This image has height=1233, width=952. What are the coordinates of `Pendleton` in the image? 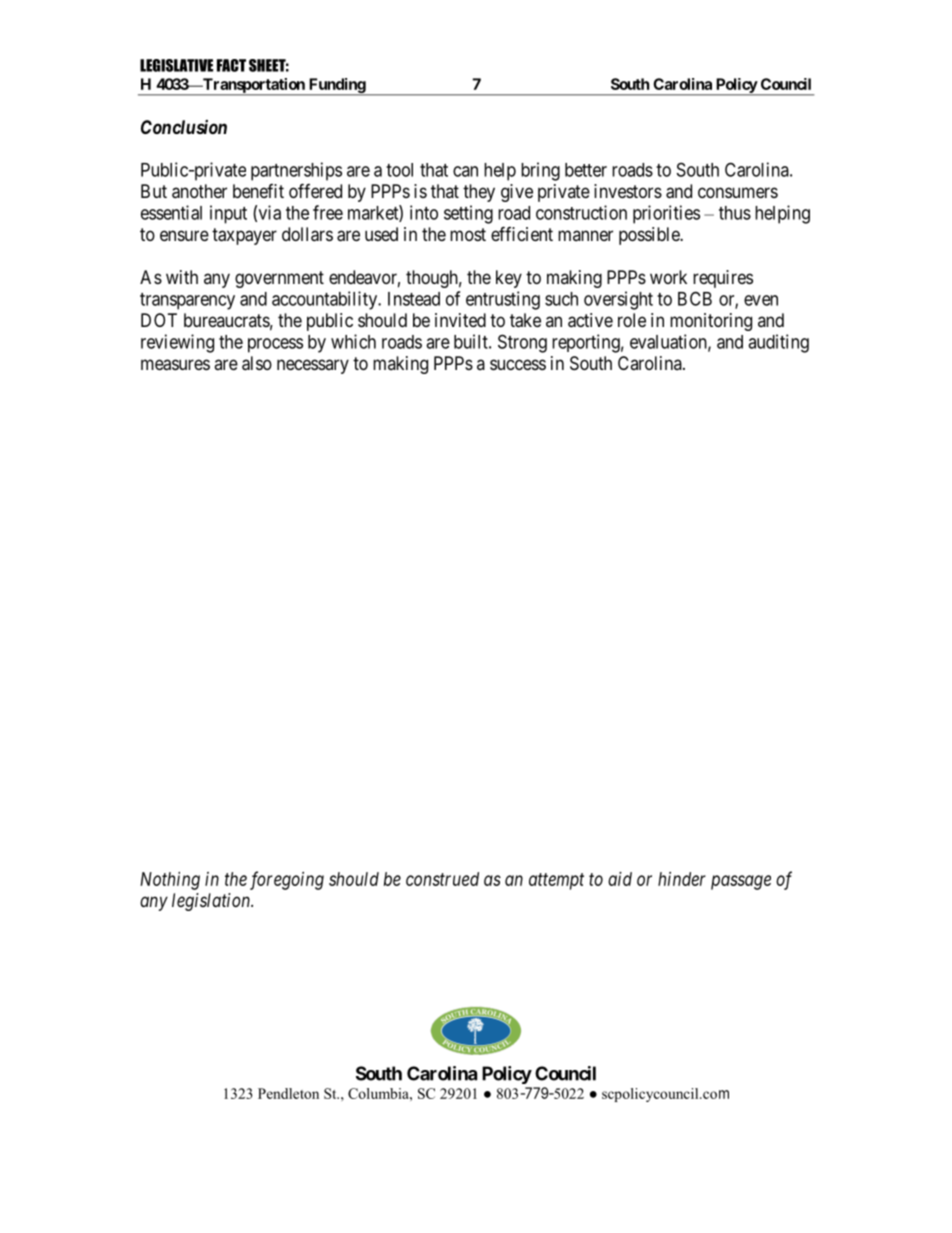 It's located at (288, 1093).
